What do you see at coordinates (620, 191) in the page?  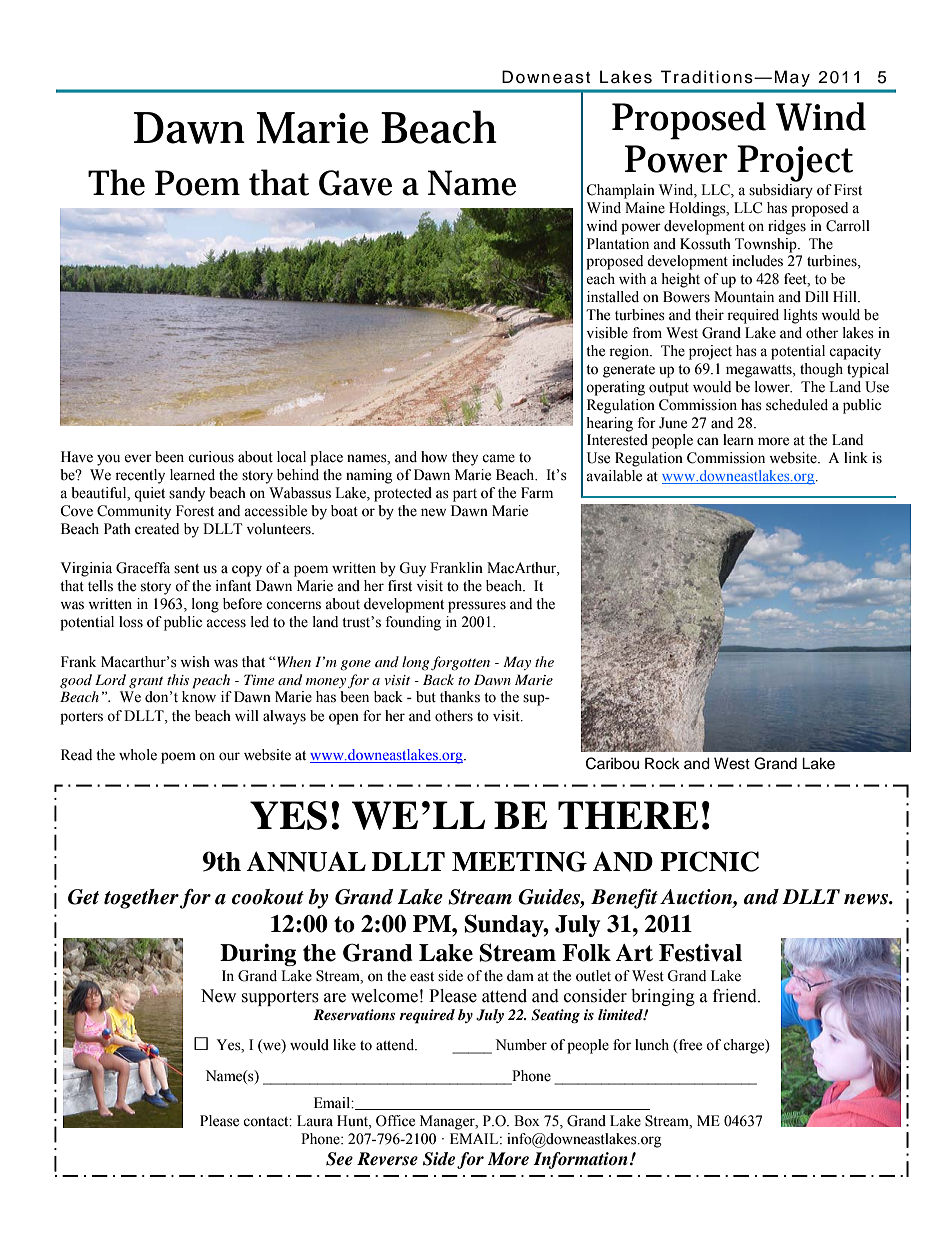 I see `Champlain` at bounding box center [620, 191].
